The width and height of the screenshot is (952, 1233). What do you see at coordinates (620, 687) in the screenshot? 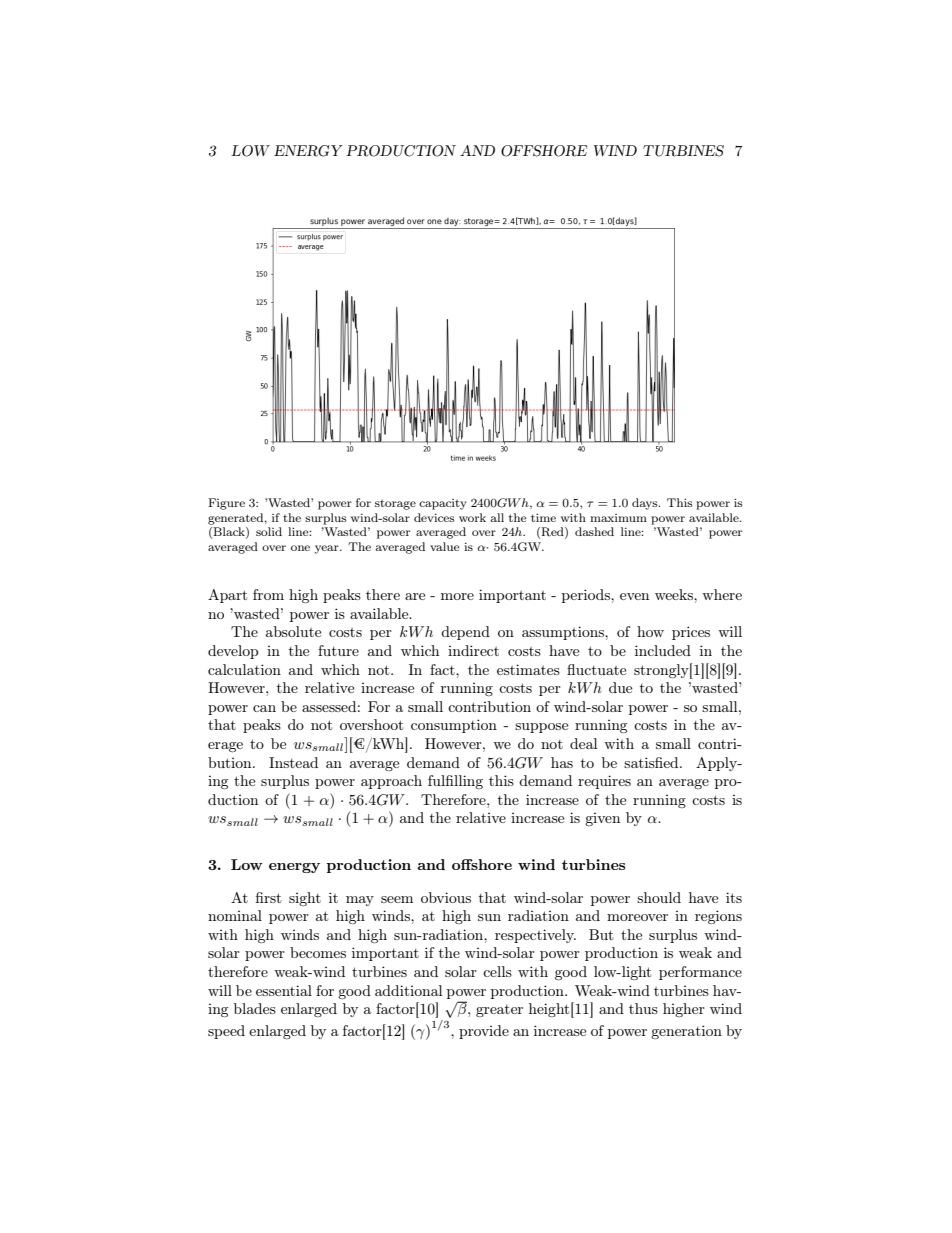
I see `due` at bounding box center [620, 687].
